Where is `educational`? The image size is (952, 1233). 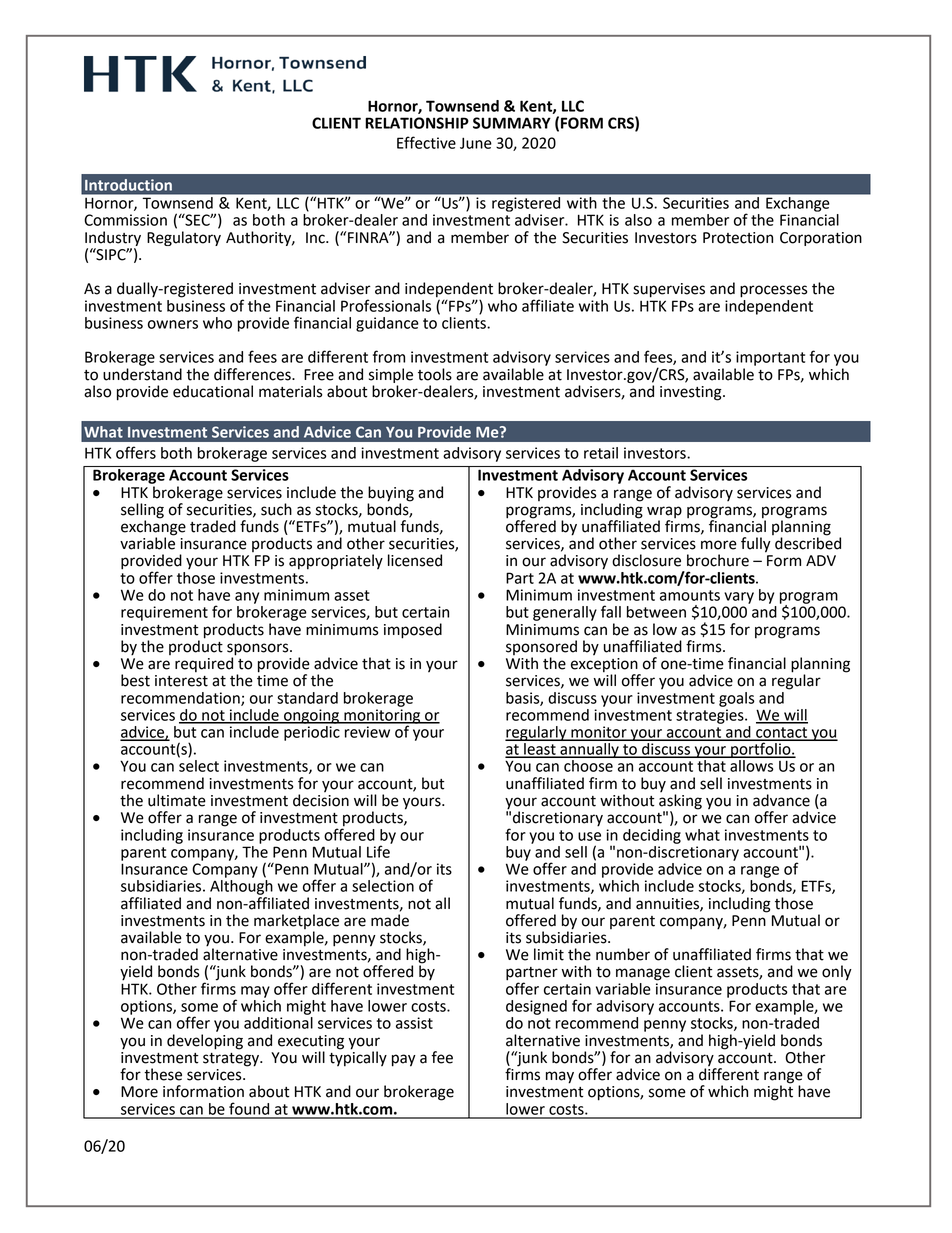
educational is located at coordinates (213, 391).
